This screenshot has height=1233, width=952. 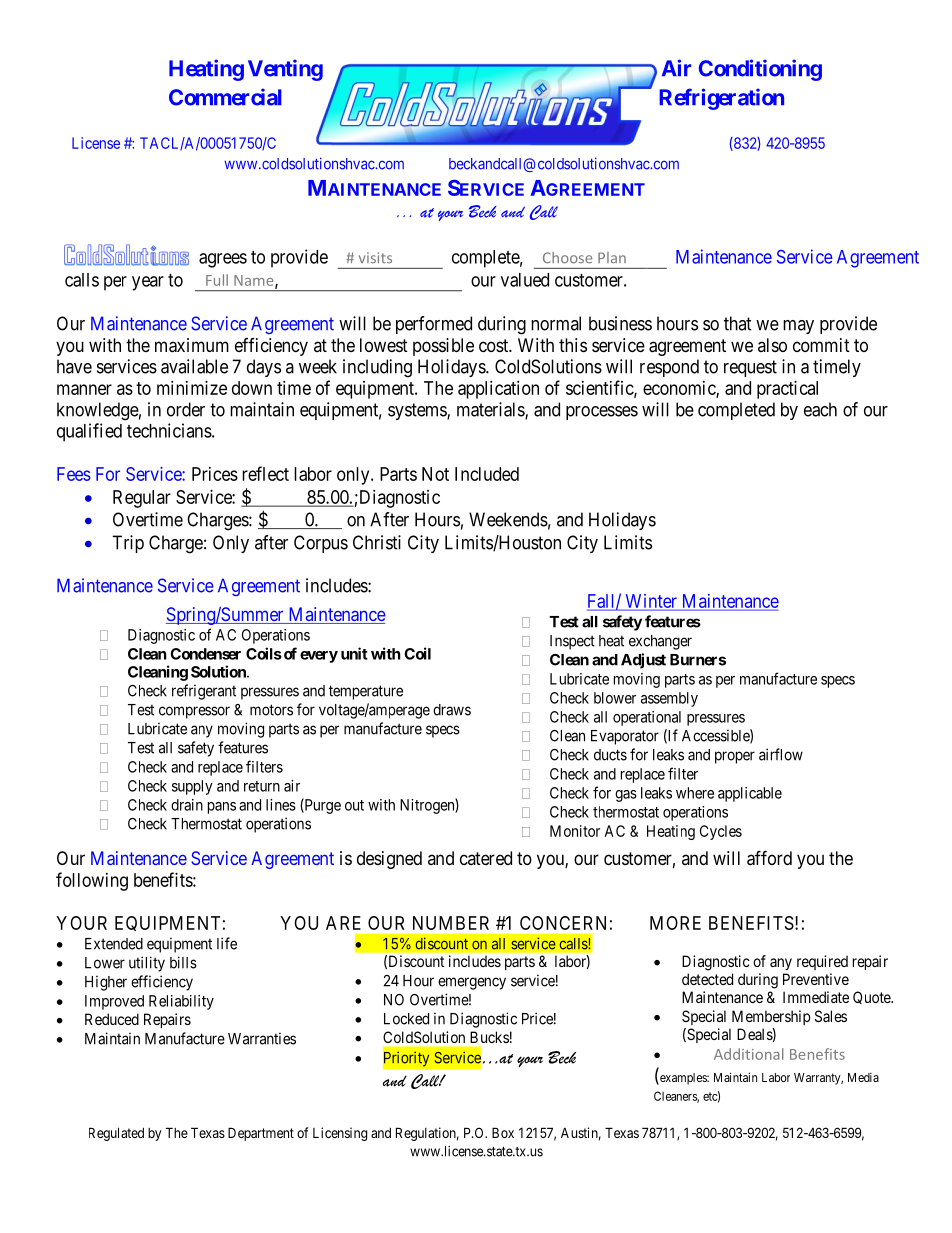 I want to click on NUMBER, so click(x=451, y=923).
